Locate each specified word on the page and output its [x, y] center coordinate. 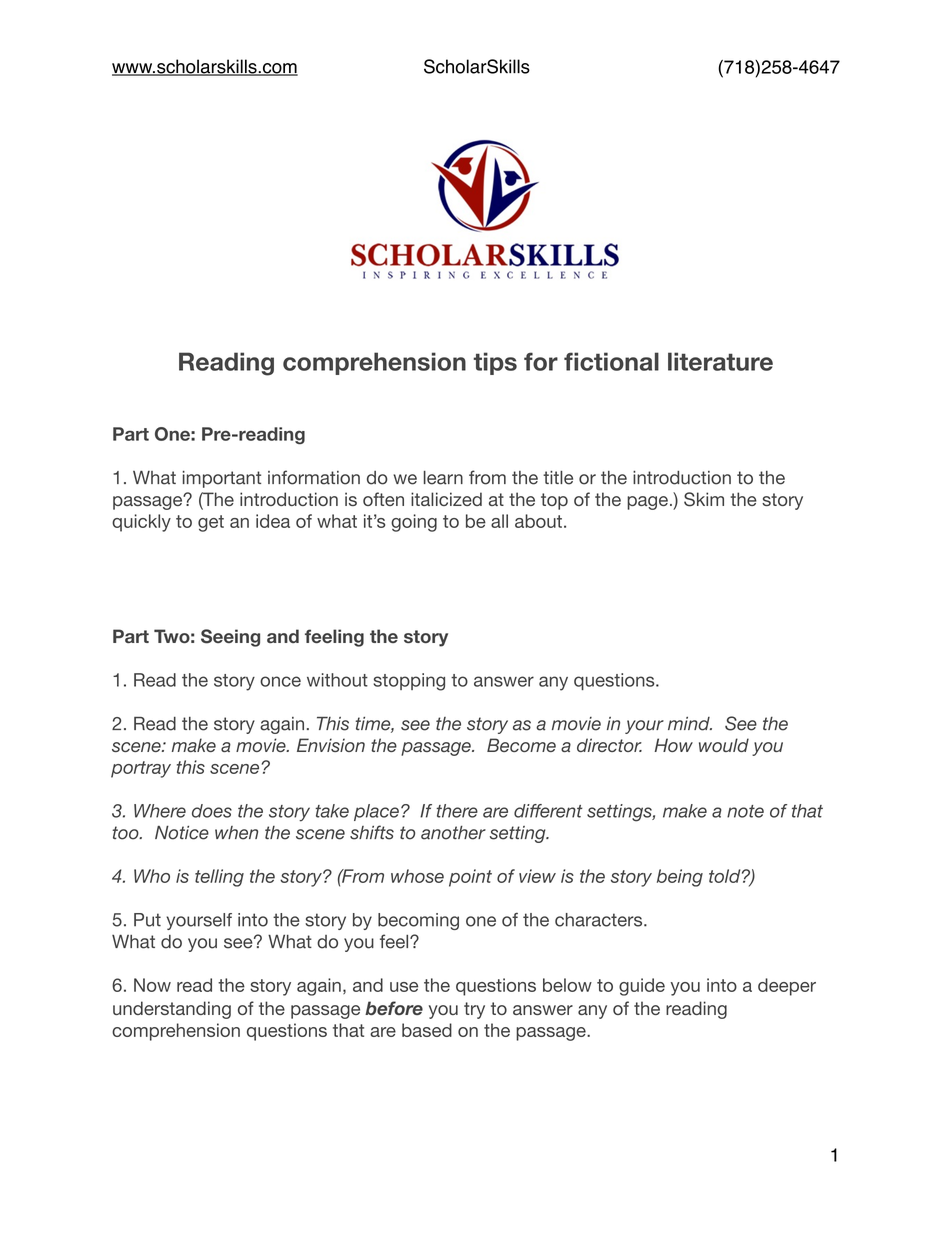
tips [495, 363]
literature [720, 361]
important [222, 479]
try [474, 1010]
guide [642, 987]
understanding [172, 1010]
